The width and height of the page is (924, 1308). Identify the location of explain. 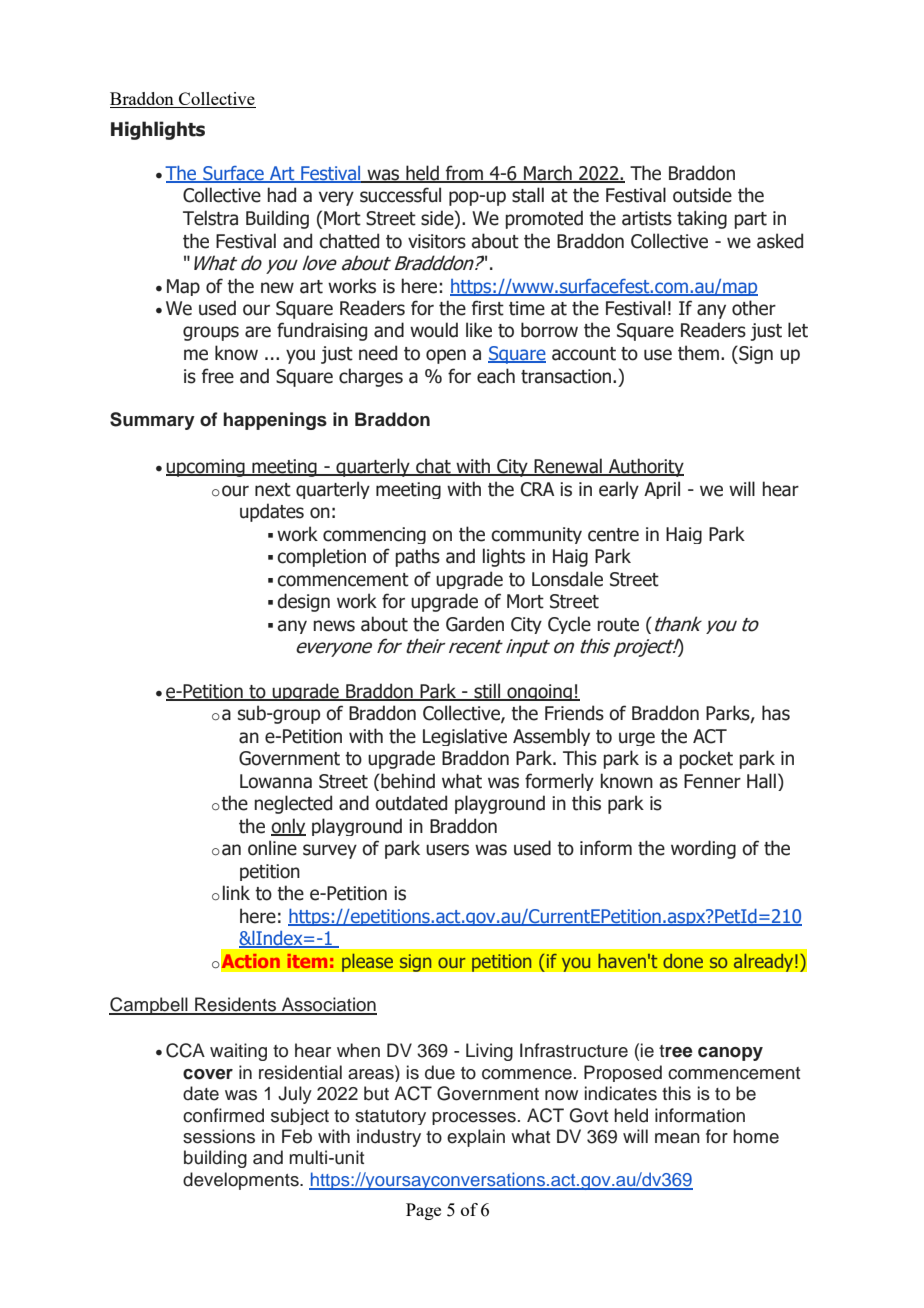
(476, 1138).
